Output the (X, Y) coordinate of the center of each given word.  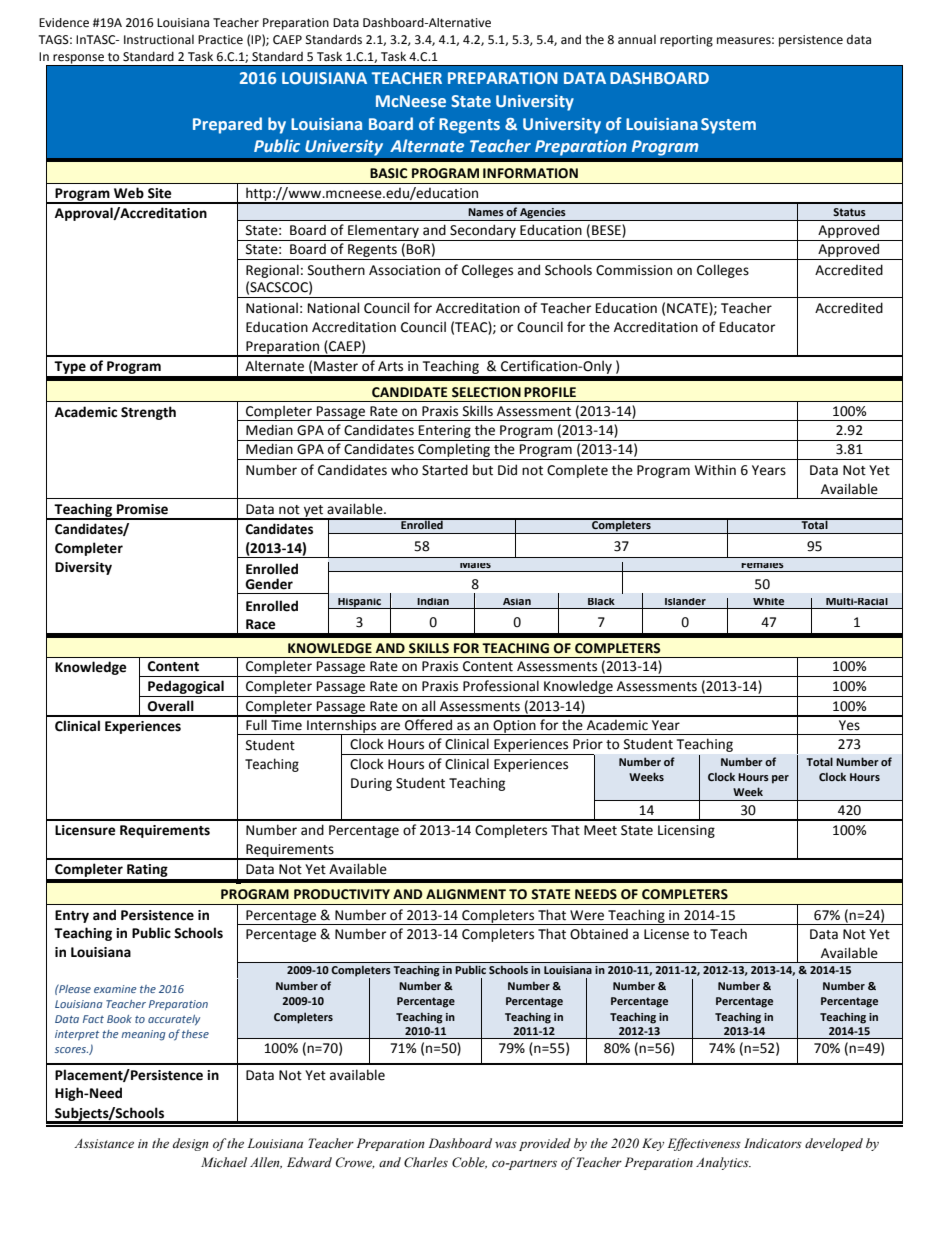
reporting (686, 41)
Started (445, 470)
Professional (501, 686)
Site (159, 193)
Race (260, 624)
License (666, 934)
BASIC (388, 173)
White (768, 601)
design (191, 1144)
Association (404, 270)
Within (715, 470)
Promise (142, 509)
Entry (72, 916)
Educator (747, 327)
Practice (220, 40)
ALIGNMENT (466, 894)
